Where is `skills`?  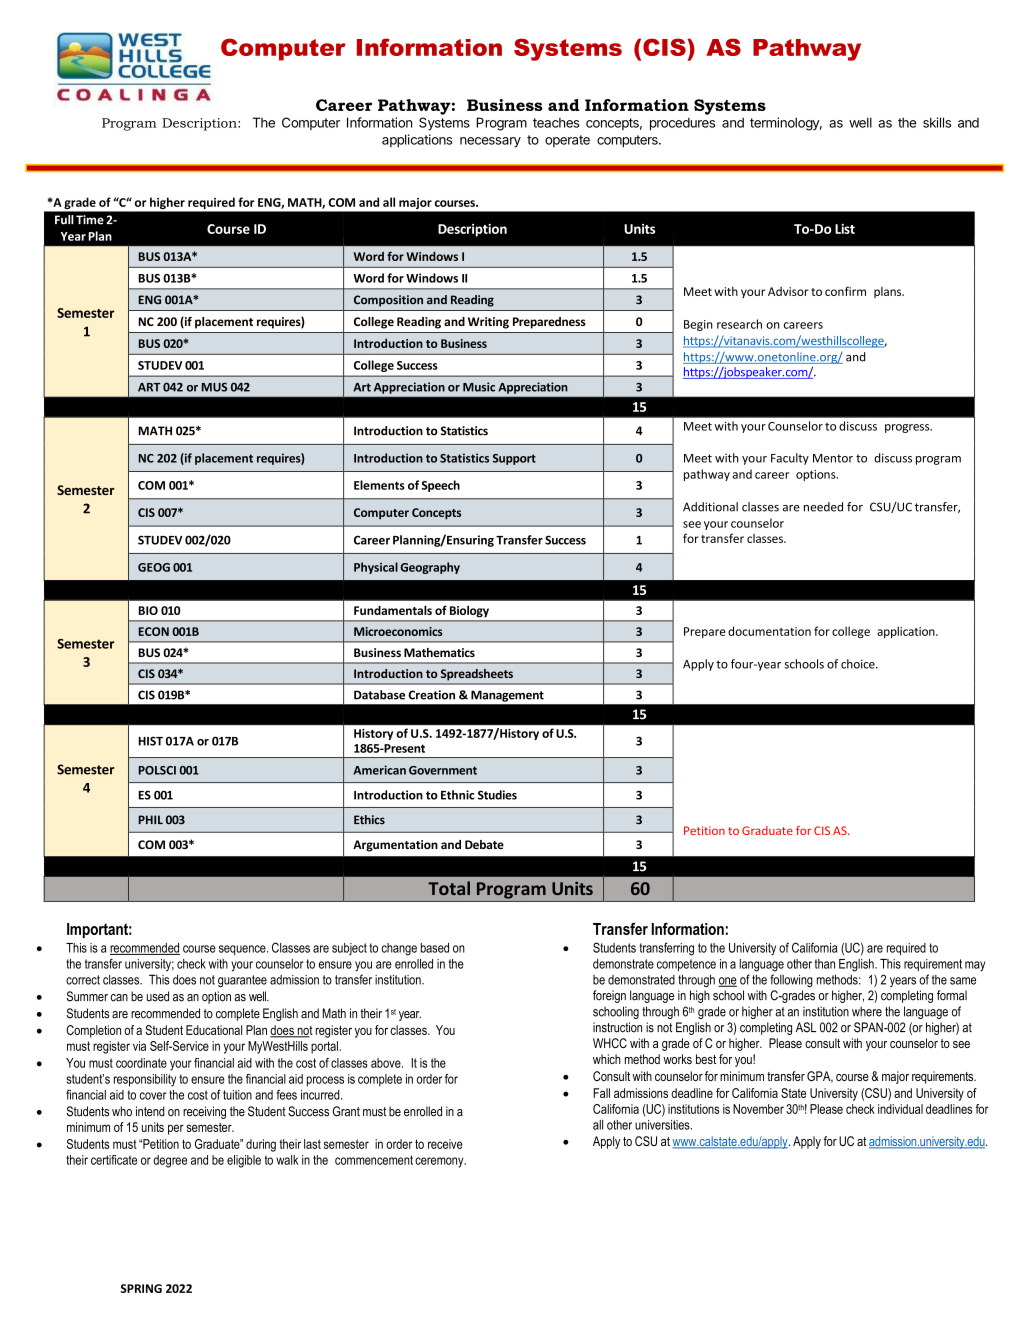 skills is located at coordinates (937, 122).
